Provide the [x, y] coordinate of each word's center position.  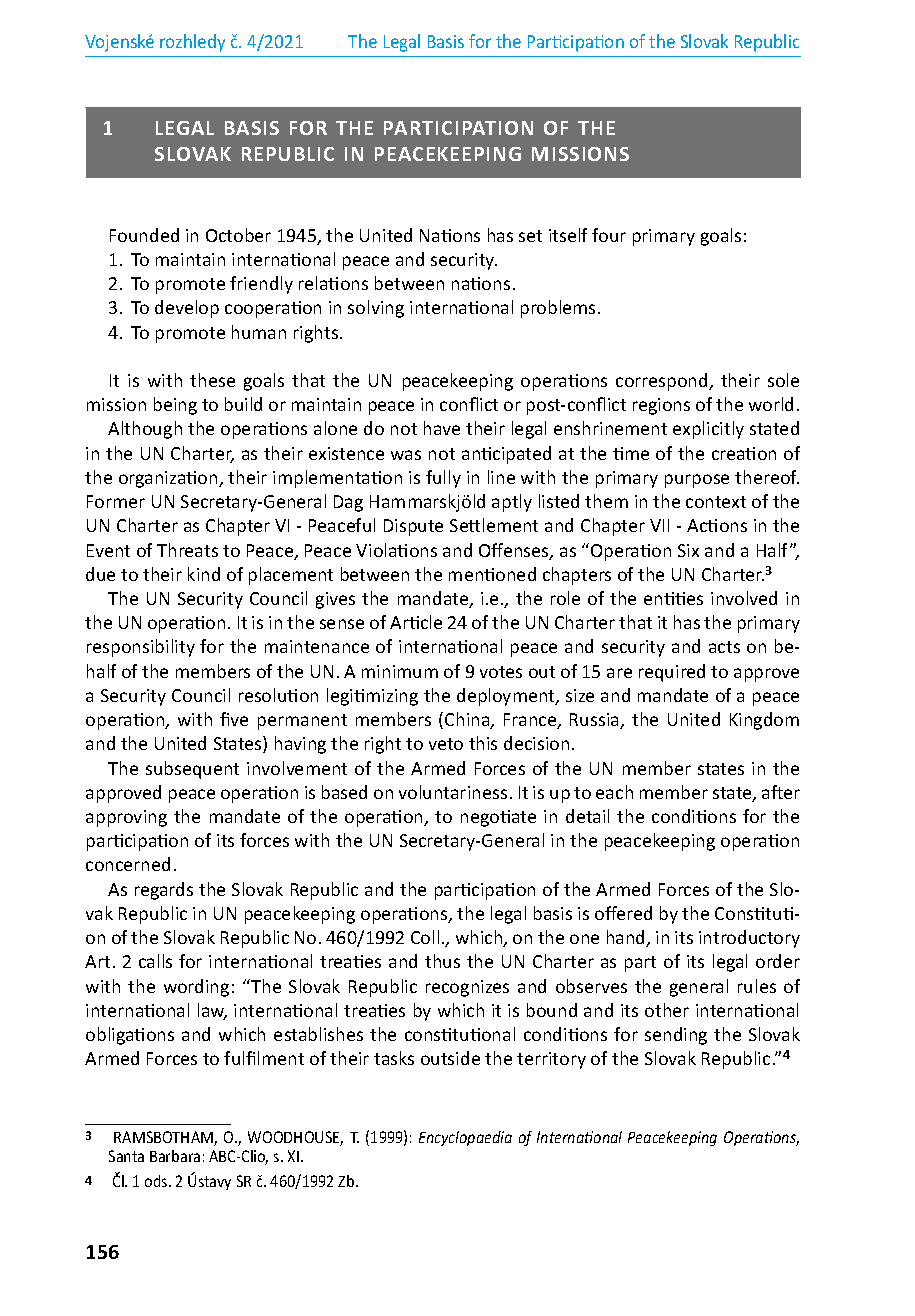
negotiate [498, 818]
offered [623, 913]
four [609, 235]
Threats [187, 550]
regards [164, 891]
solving [376, 309]
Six [688, 550]
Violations [396, 550]
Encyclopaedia [465, 1138]
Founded [144, 235]
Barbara [175, 1156]
